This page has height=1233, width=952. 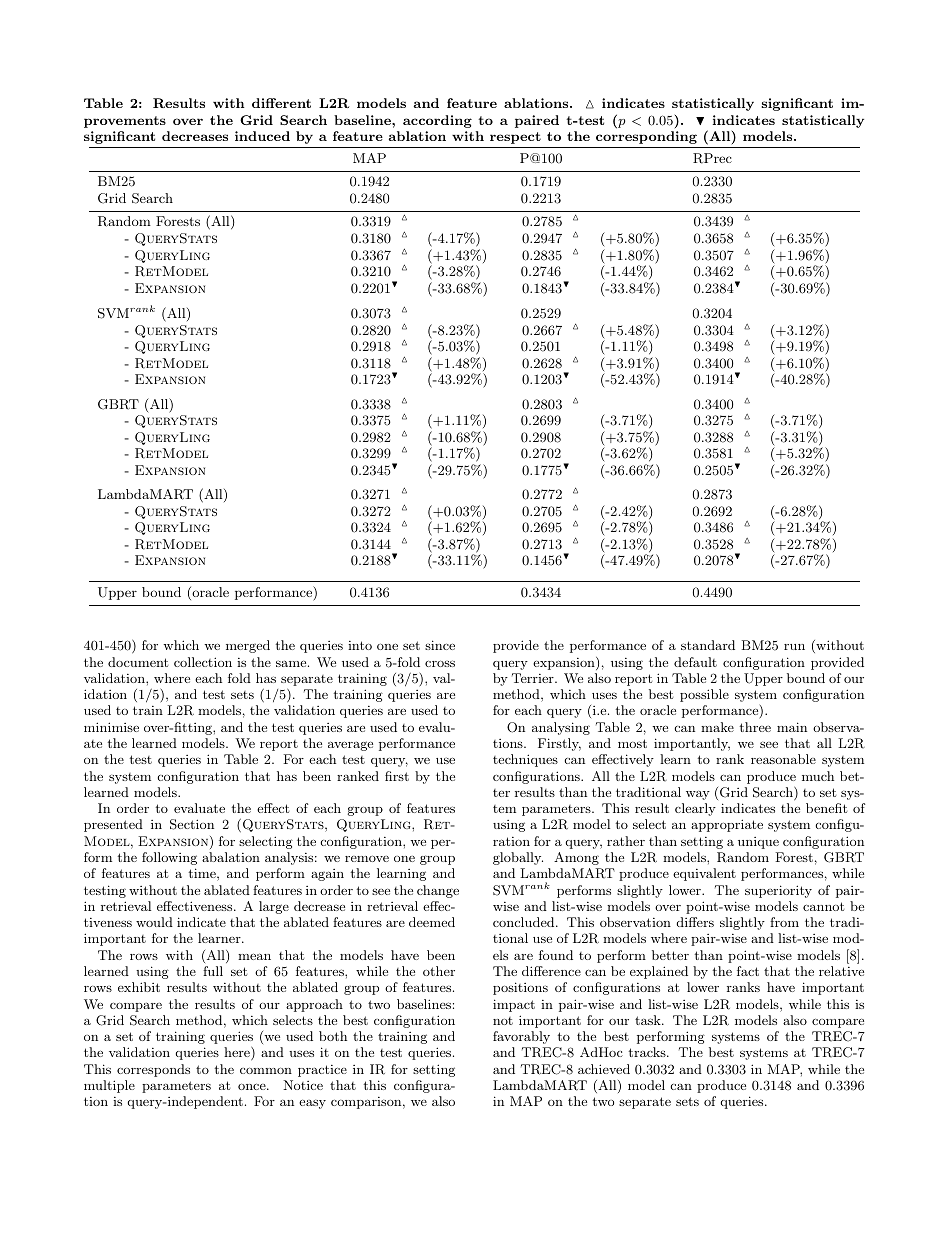 What do you see at coordinates (248, 646) in the page?
I see `merged` at bounding box center [248, 646].
